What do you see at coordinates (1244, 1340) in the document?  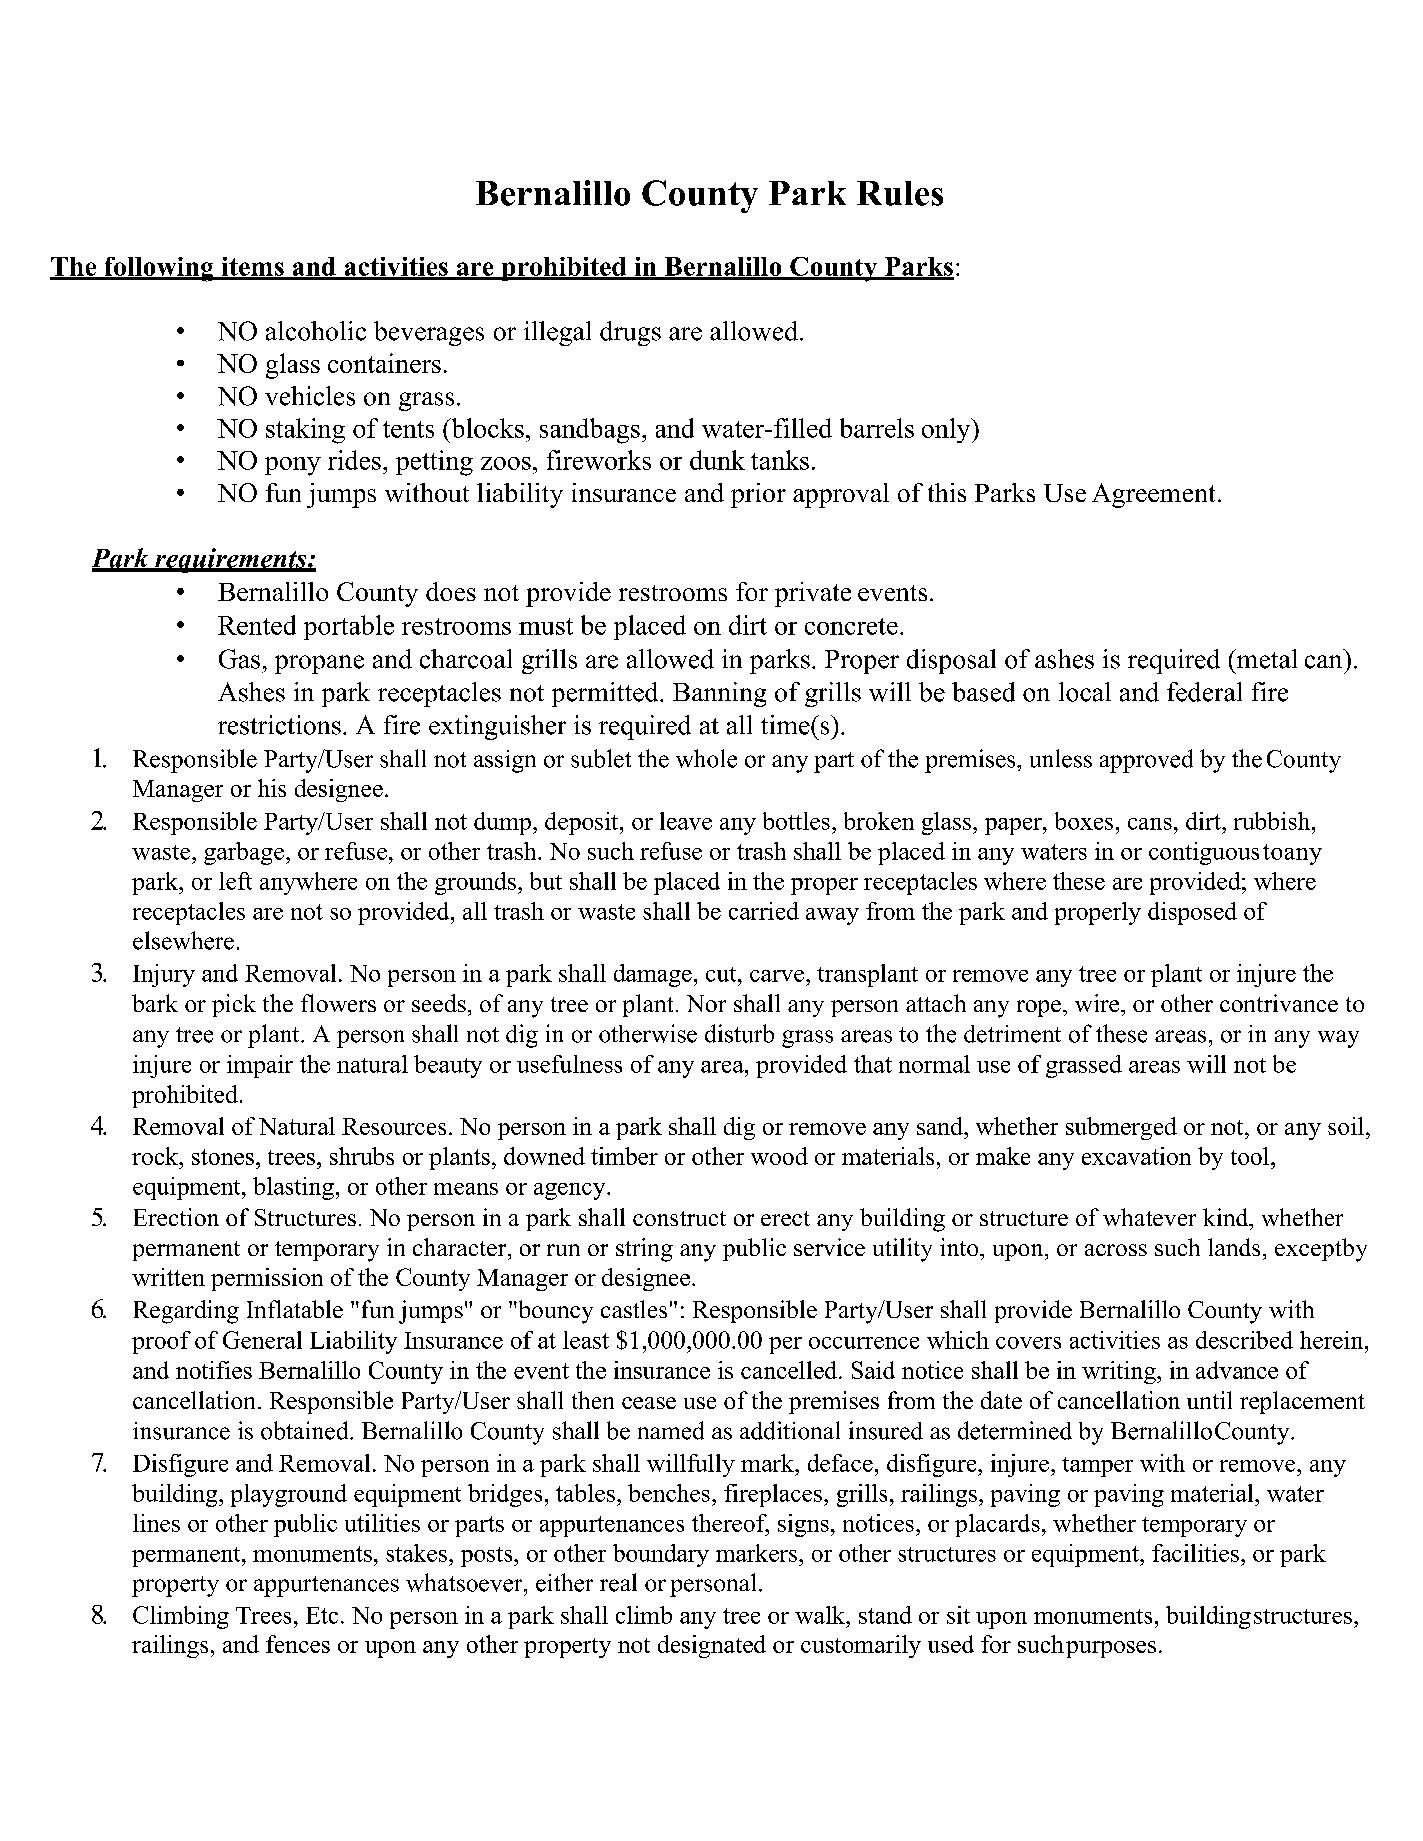 I see `described` at bounding box center [1244, 1340].
